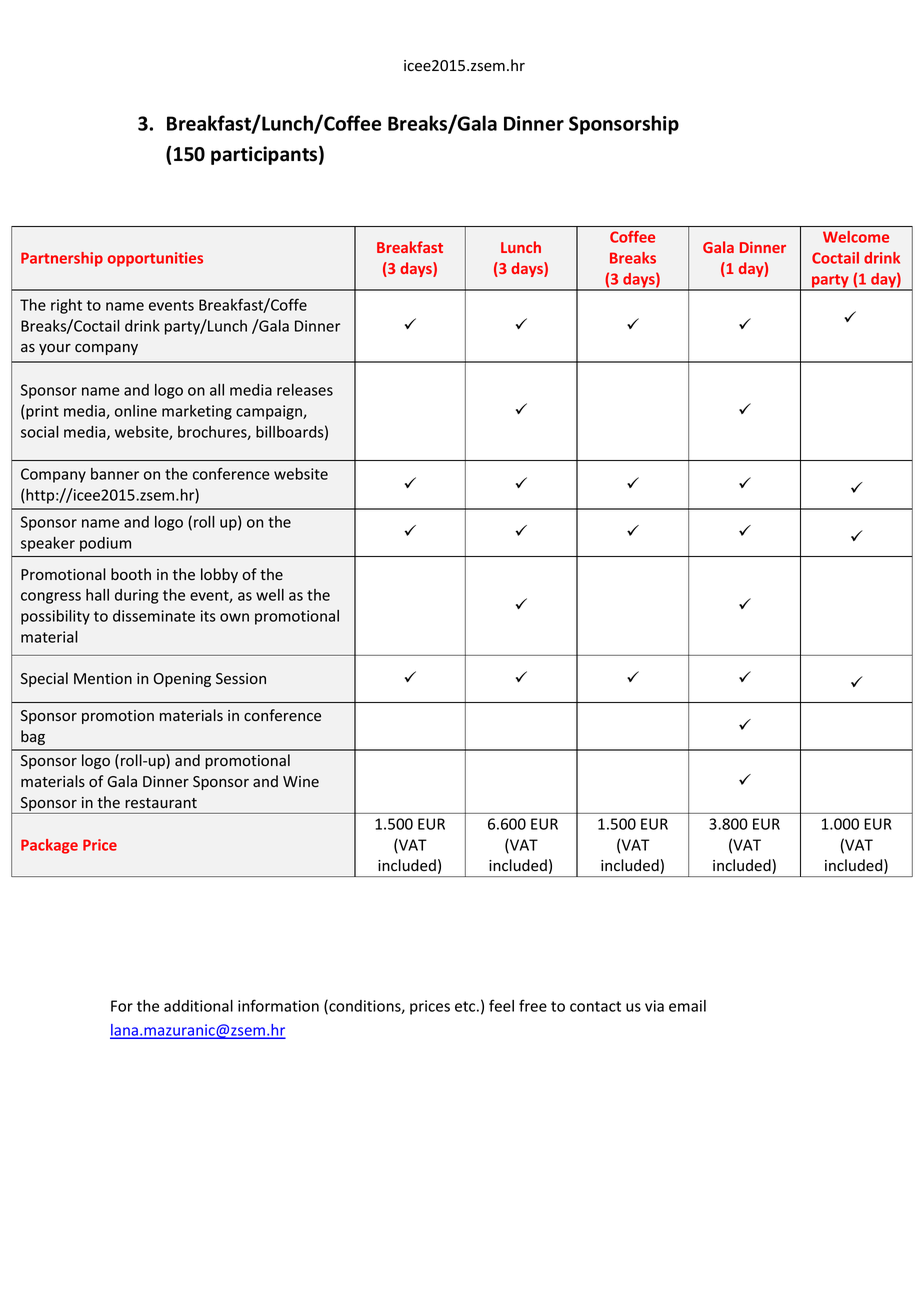  What do you see at coordinates (301, 782) in the page?
I see `Wine` at bounding box center [301, 782].
